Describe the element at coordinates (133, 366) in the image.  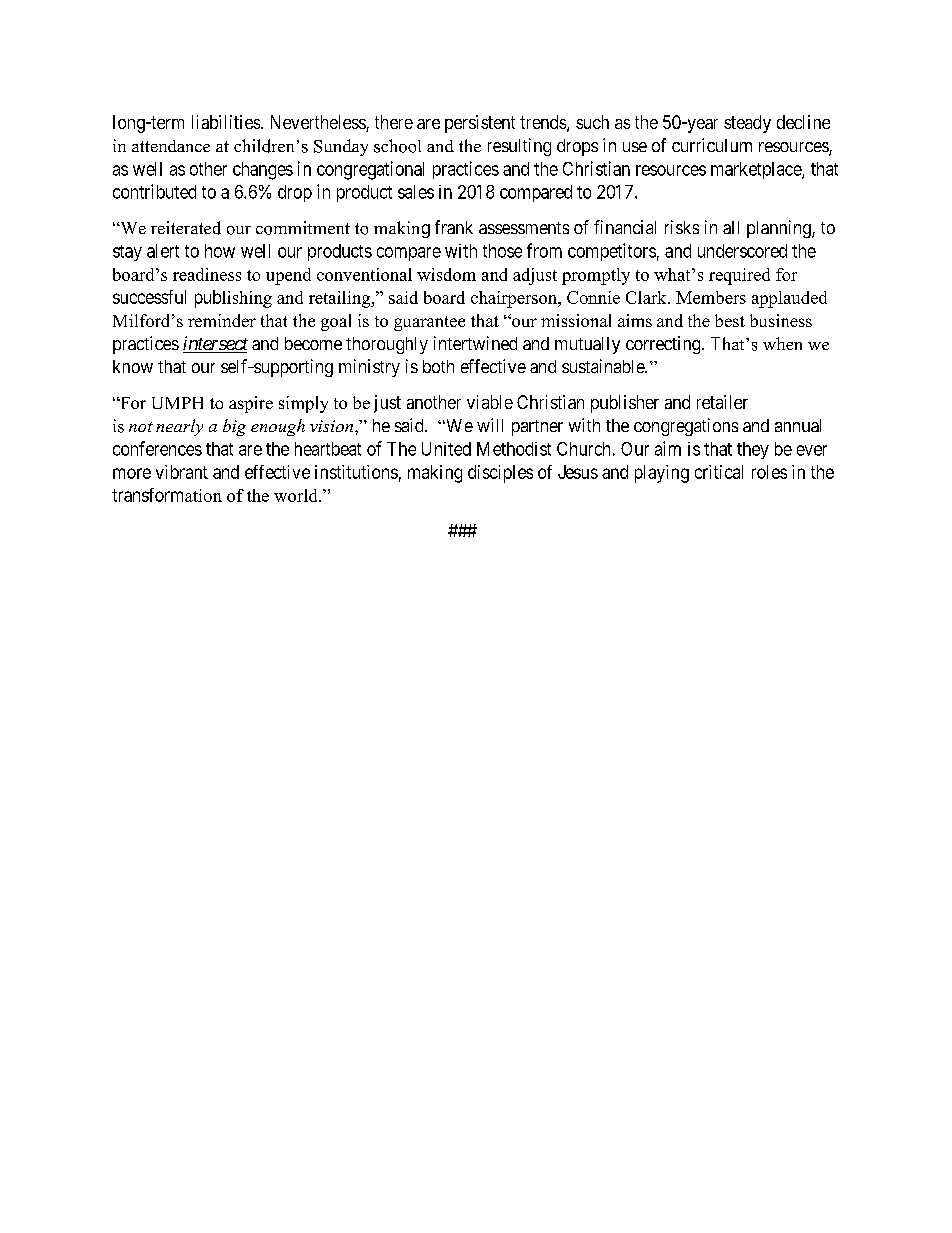
I see `know` at that location.
